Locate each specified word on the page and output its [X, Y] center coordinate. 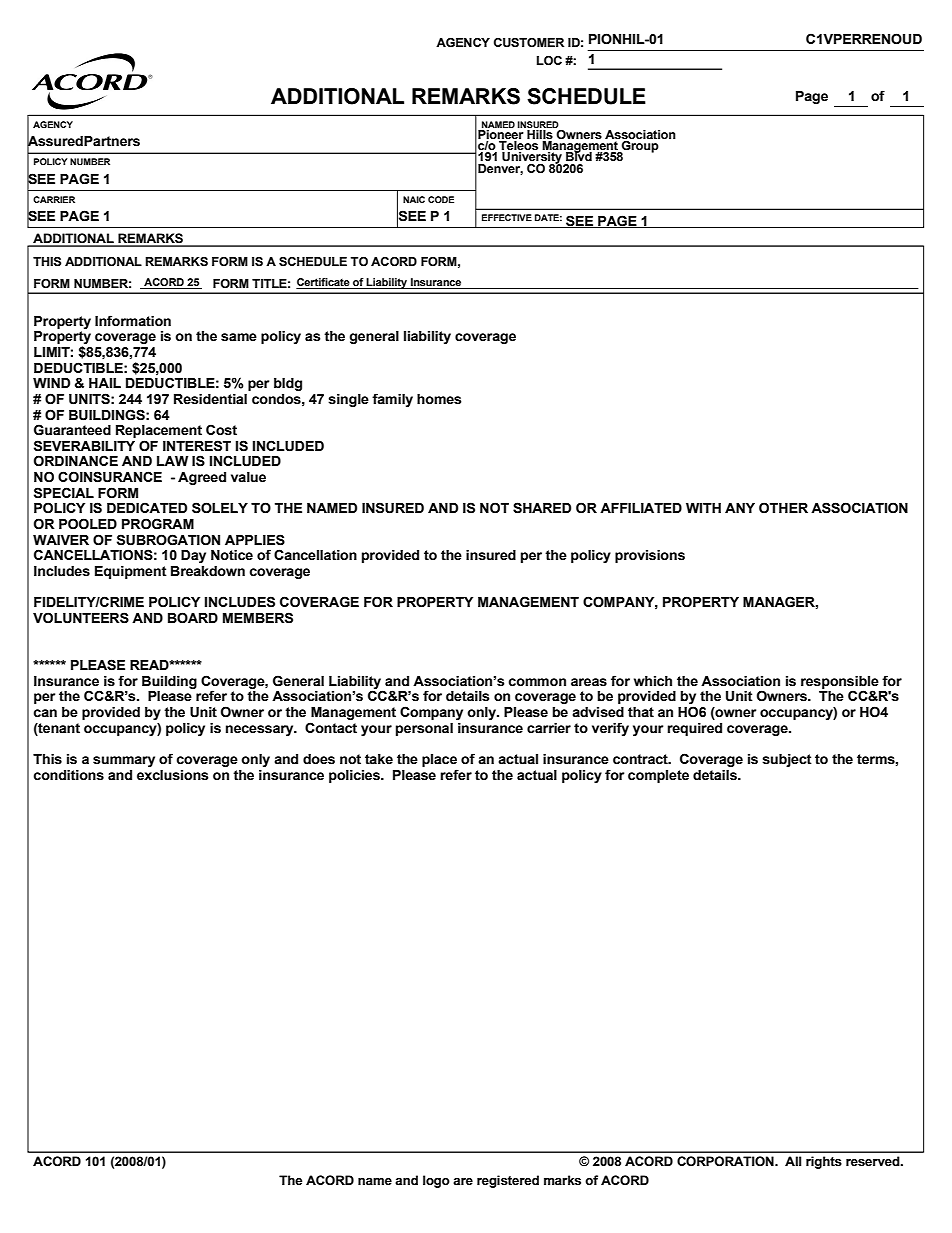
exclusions [172, 775]
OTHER [783, 508]
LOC [549, 60]
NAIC [414, 199]
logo [436, 1181]
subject [787, 760]
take [379, 759]
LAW [172, 461]
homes [439, 399]
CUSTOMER [529, 43]
